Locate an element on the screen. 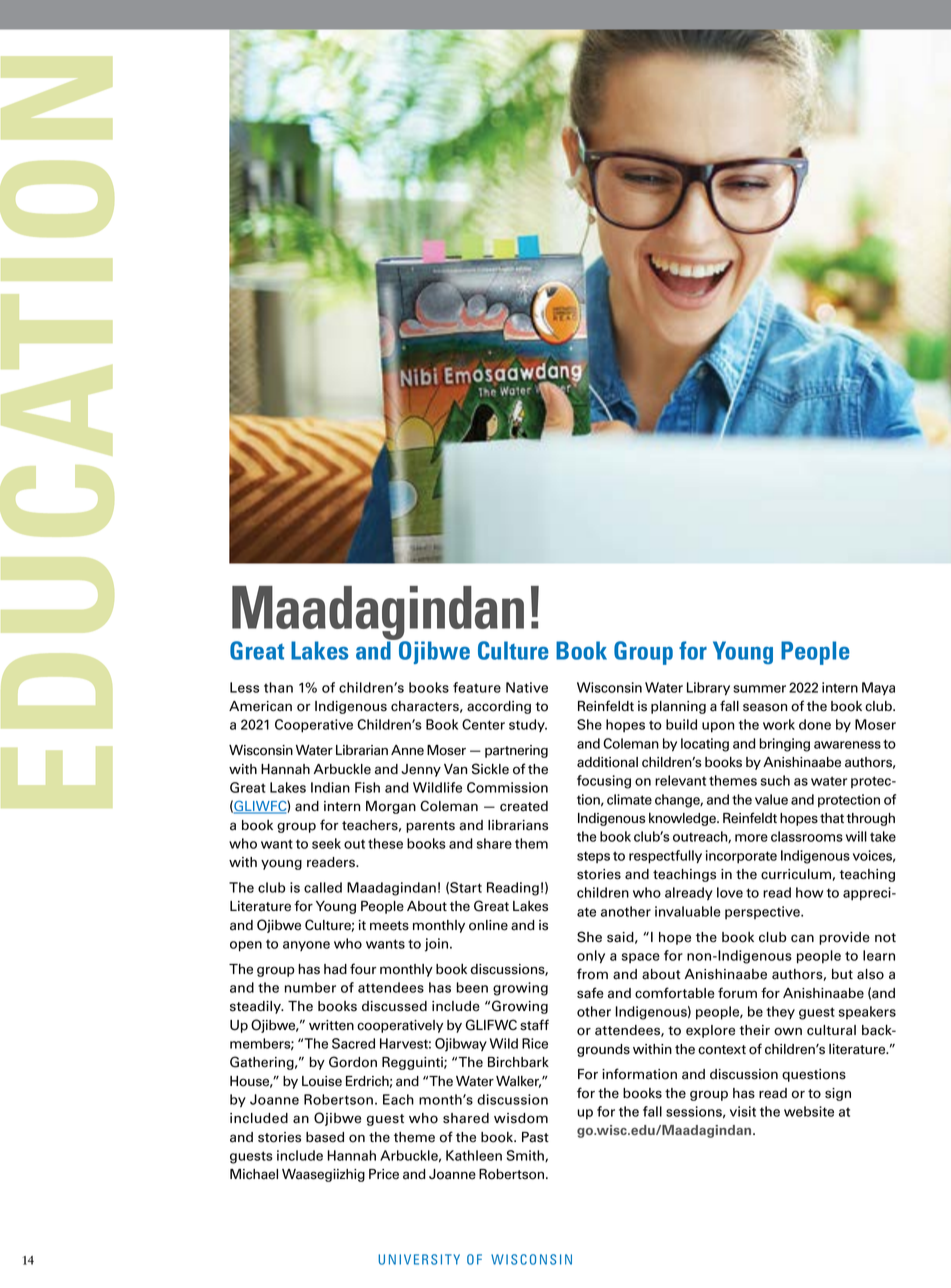 This screenshot has width=951, height=1288. Native is located at coordinates (527, 687).
